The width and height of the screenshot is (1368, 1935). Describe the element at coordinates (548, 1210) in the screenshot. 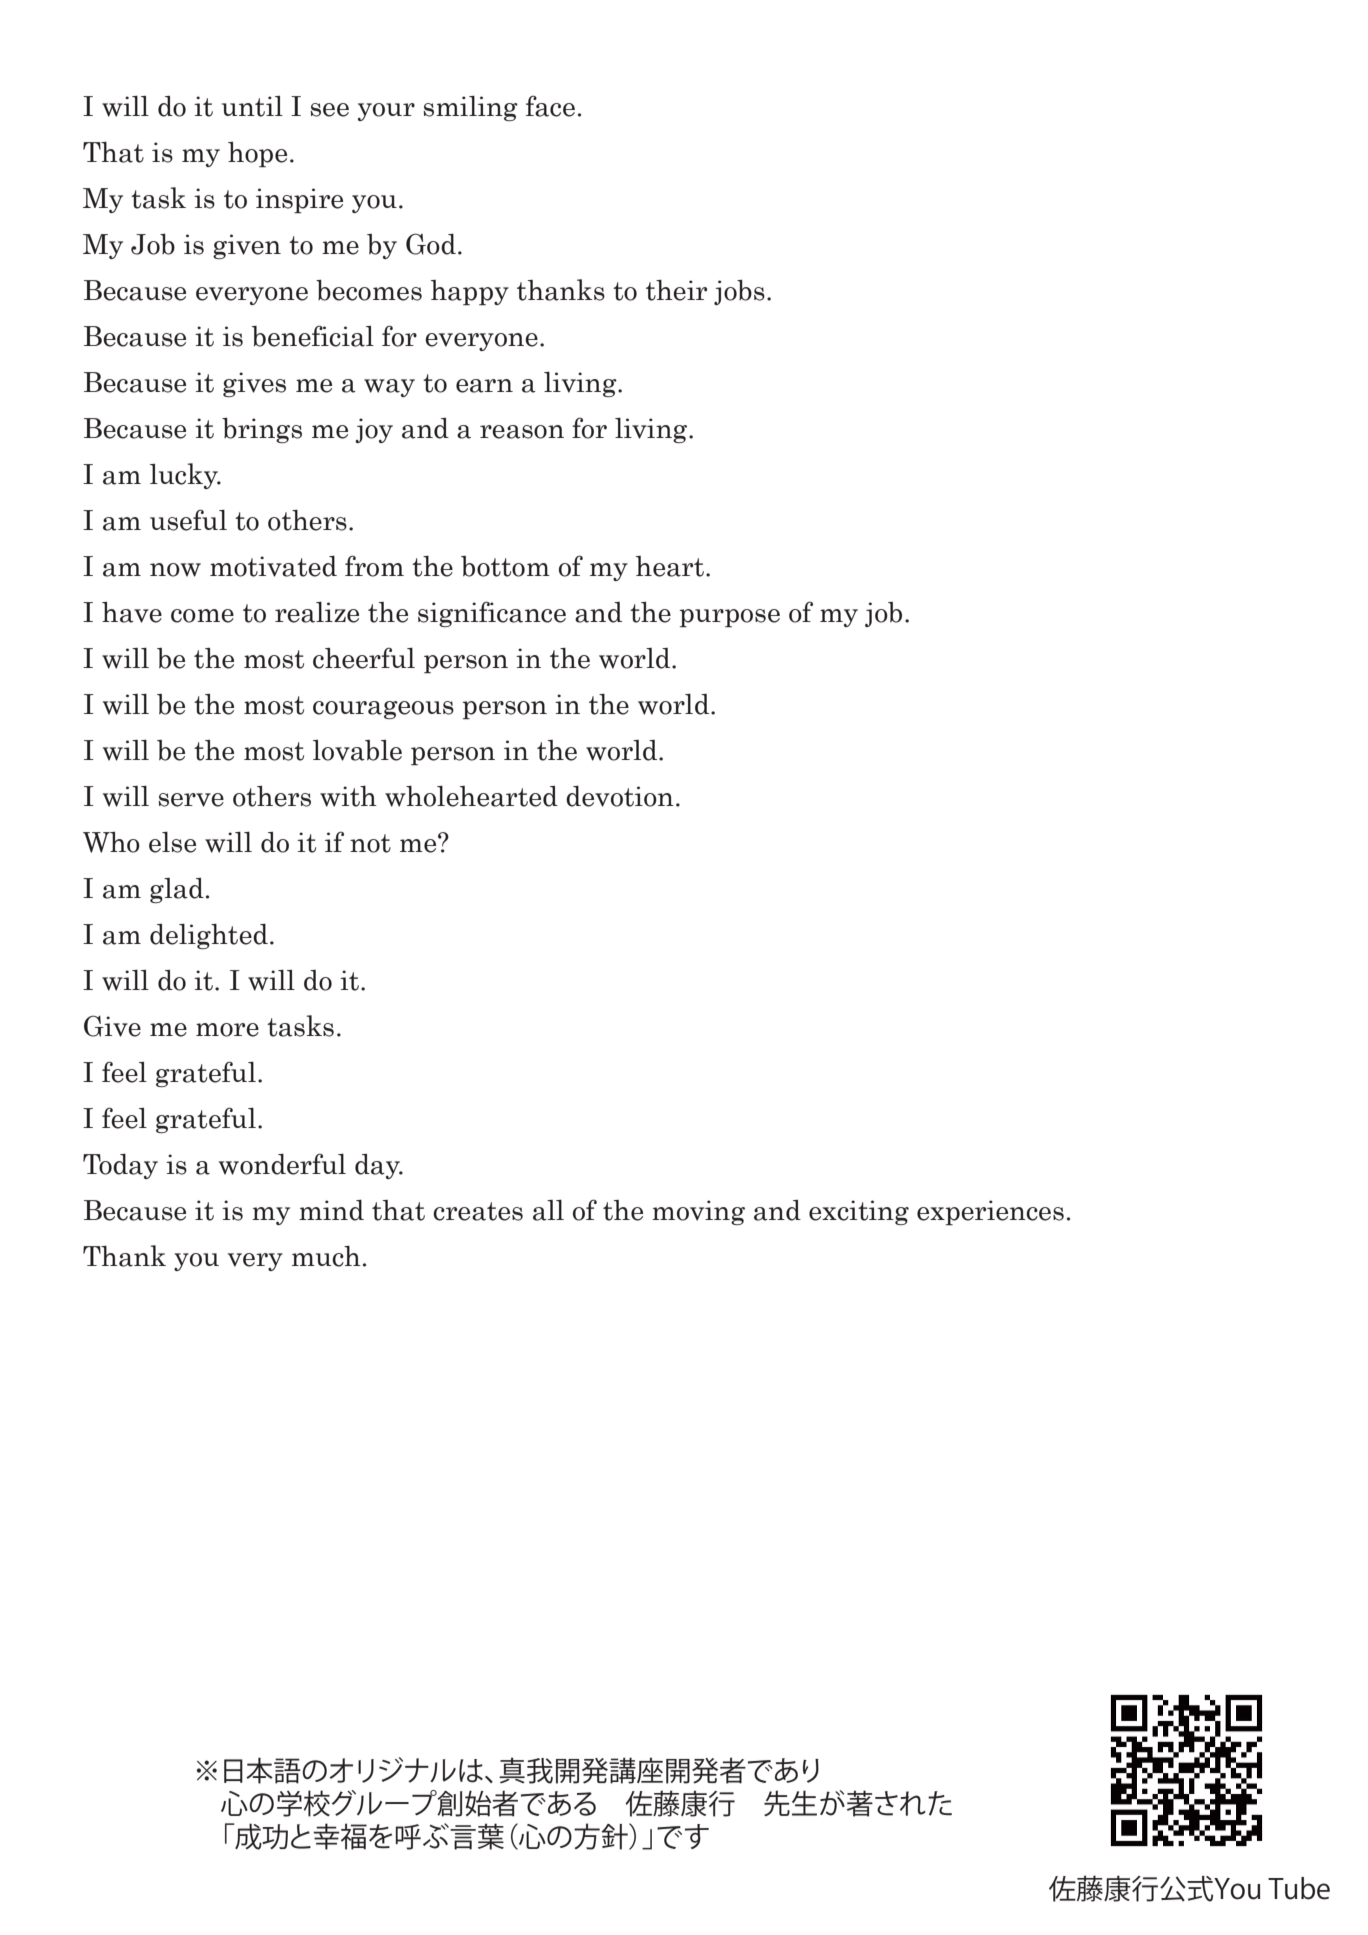

I see `all` at that location.
